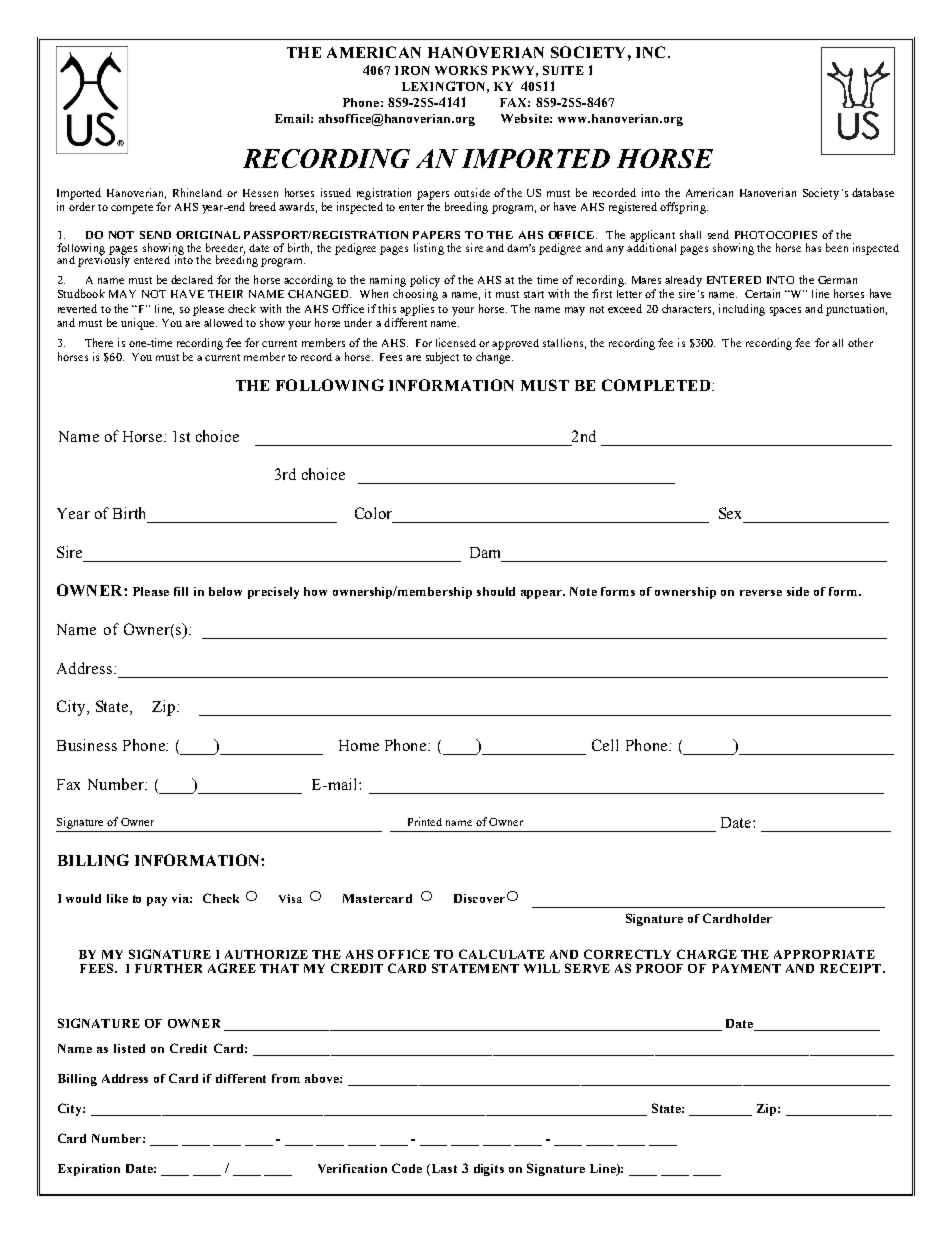 This page has height=1233, width=952. I want to click on reverse, so click(761, 593).
